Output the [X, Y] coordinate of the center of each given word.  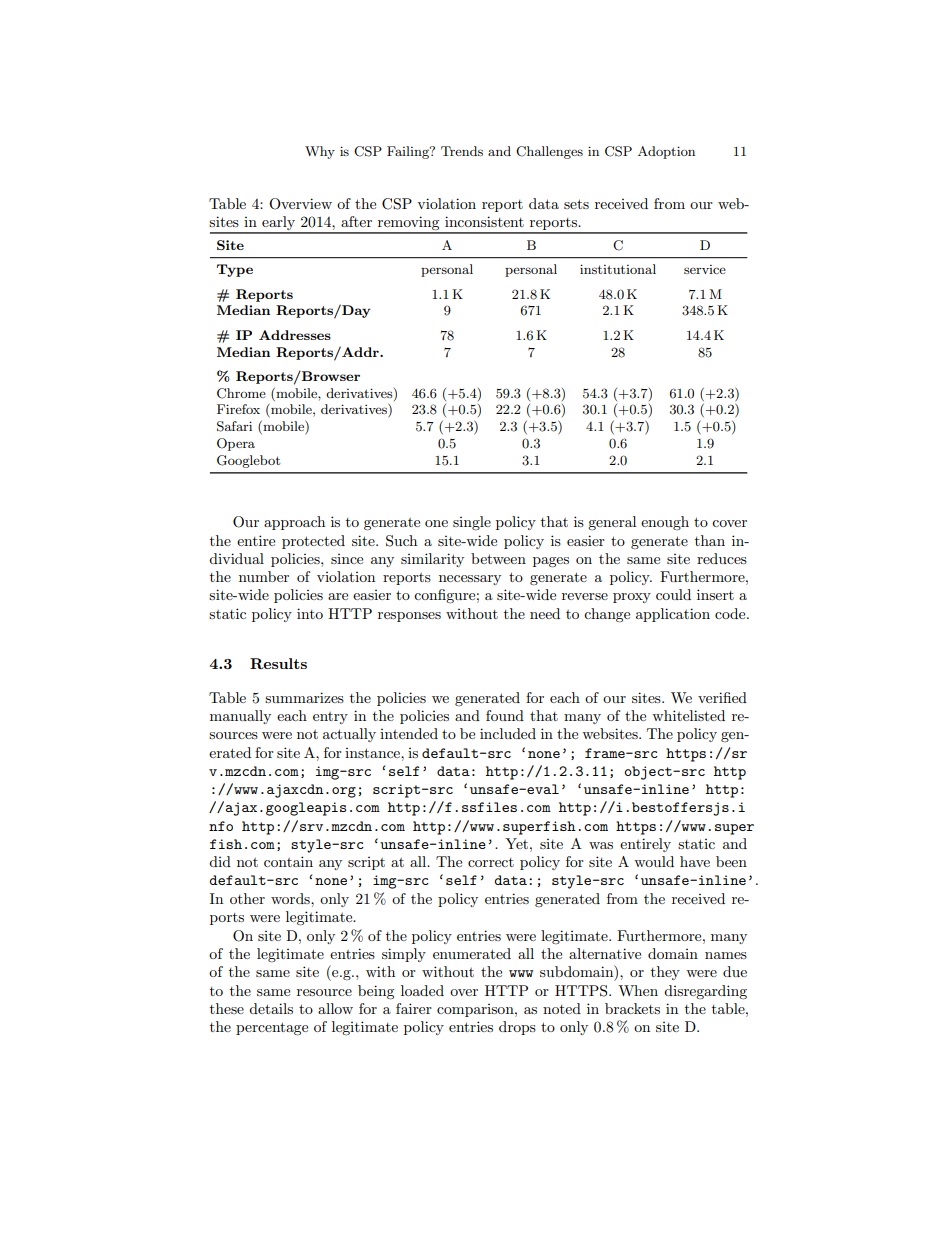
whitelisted [688, 715]
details [271, 1008]
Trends [462, 151]
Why [320, 152]
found [505, 715]
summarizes [304, 697]
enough [665, 523]
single [472, 523]
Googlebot [248, 461]
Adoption [666, 152]
